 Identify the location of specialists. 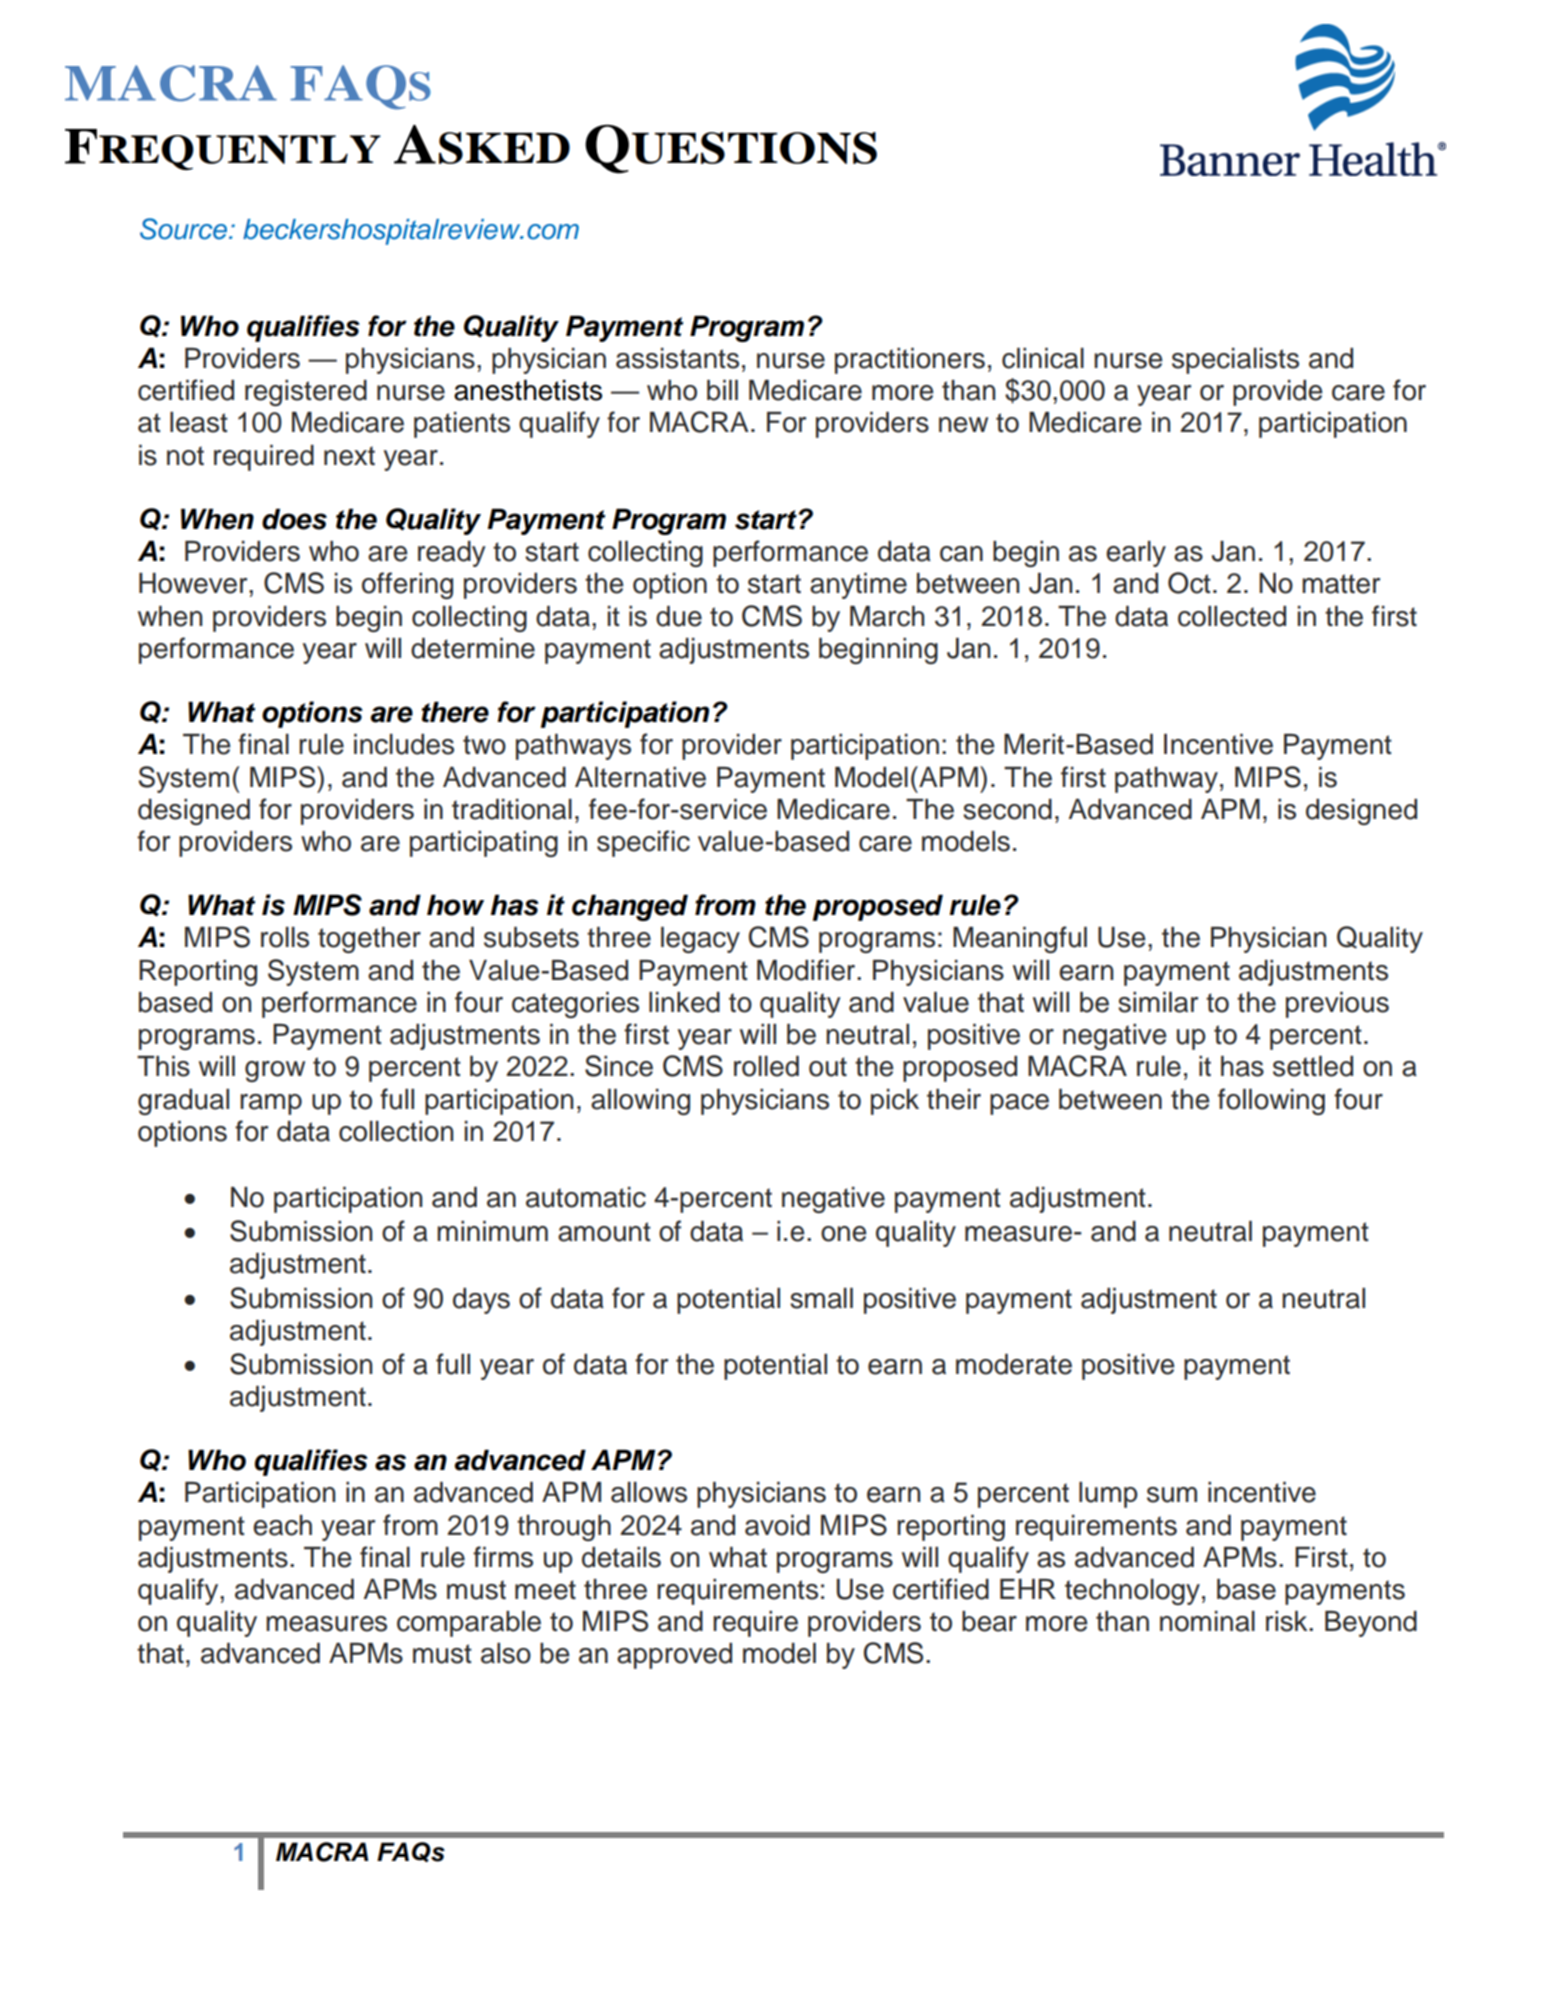
(1235, 361).
